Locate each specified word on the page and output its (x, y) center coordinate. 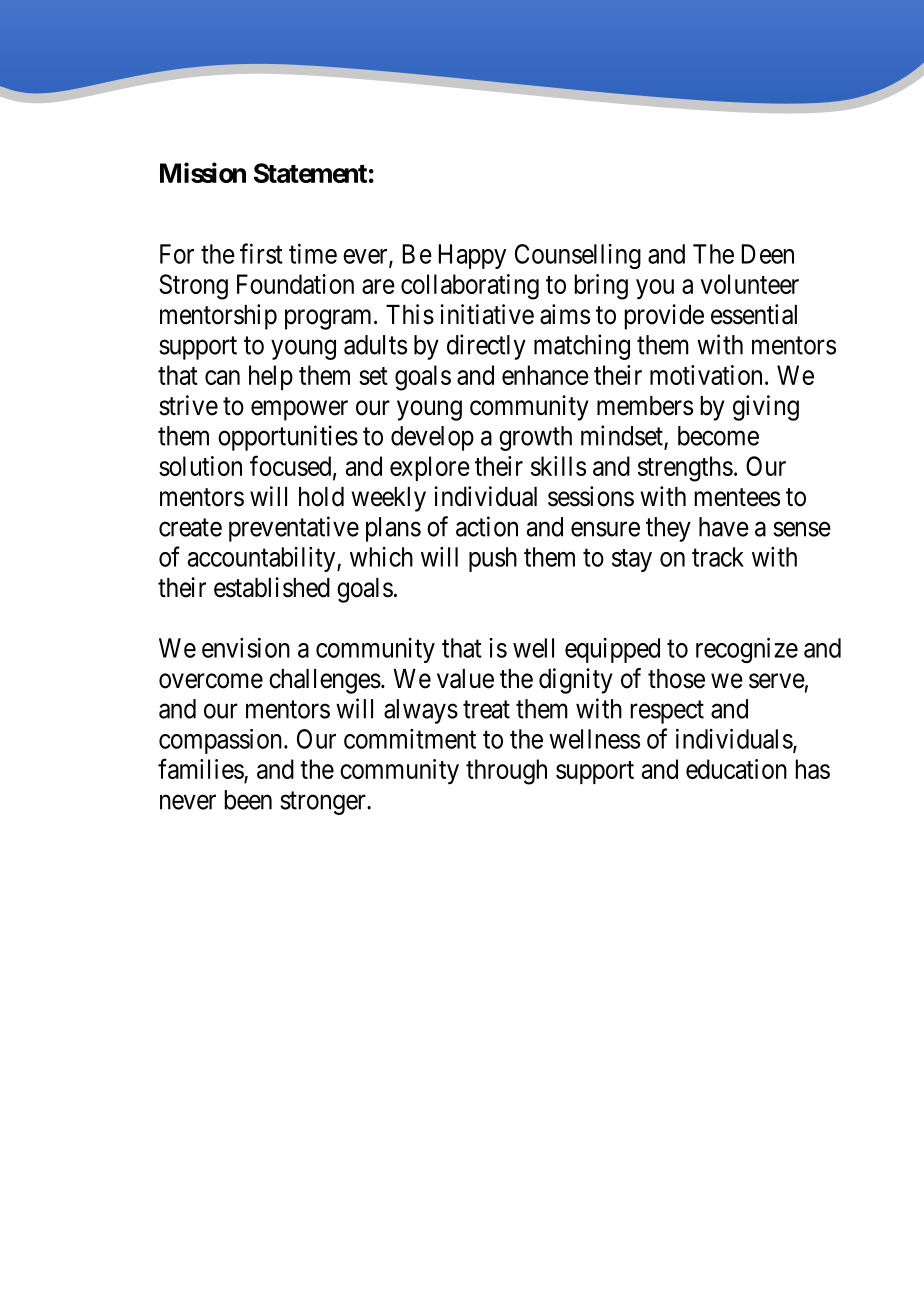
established (272, 587)
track (718, 557)
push (493, 559)
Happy (472, 256)
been (248, 800)
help (271, 377)
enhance (545, 375)
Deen (768, 254)
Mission (203, 172)
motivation (706, 375)
